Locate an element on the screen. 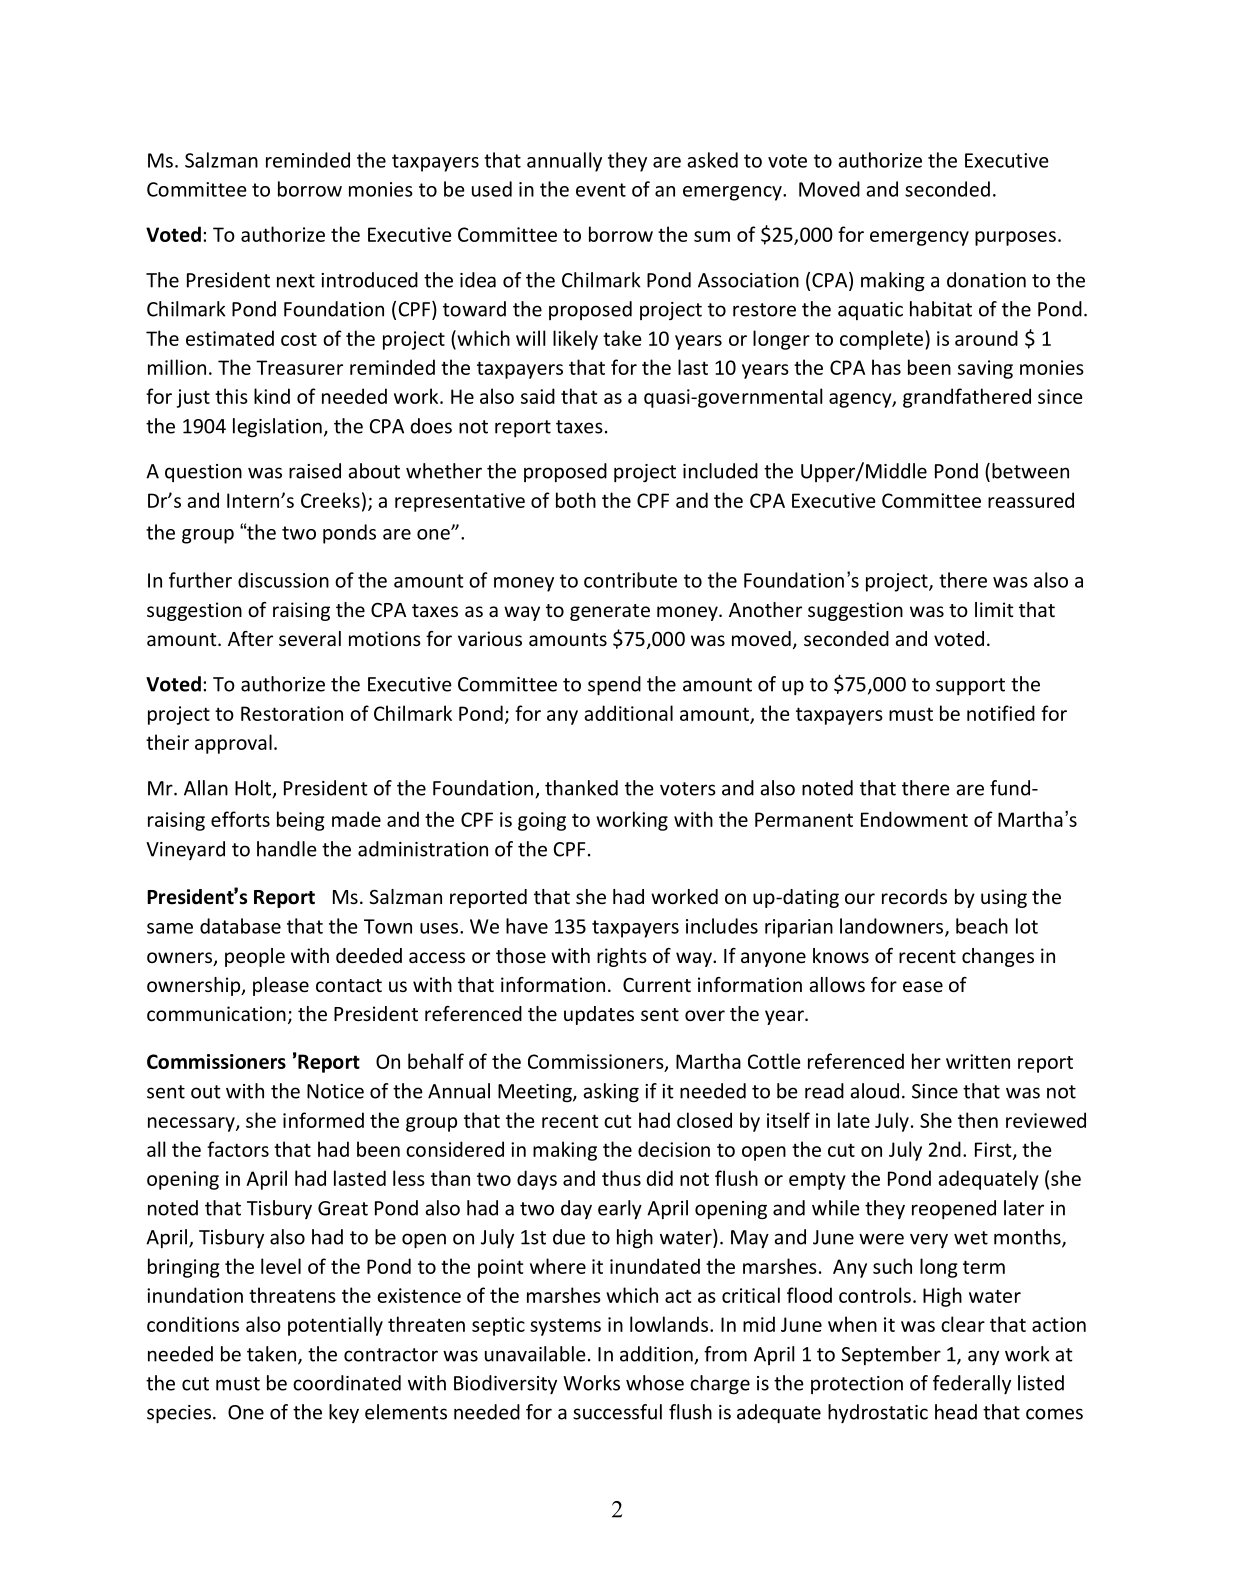 Image resolution: width=1233 pixels, height=1595 pixels. raised is located at coordinates (315, 471).
